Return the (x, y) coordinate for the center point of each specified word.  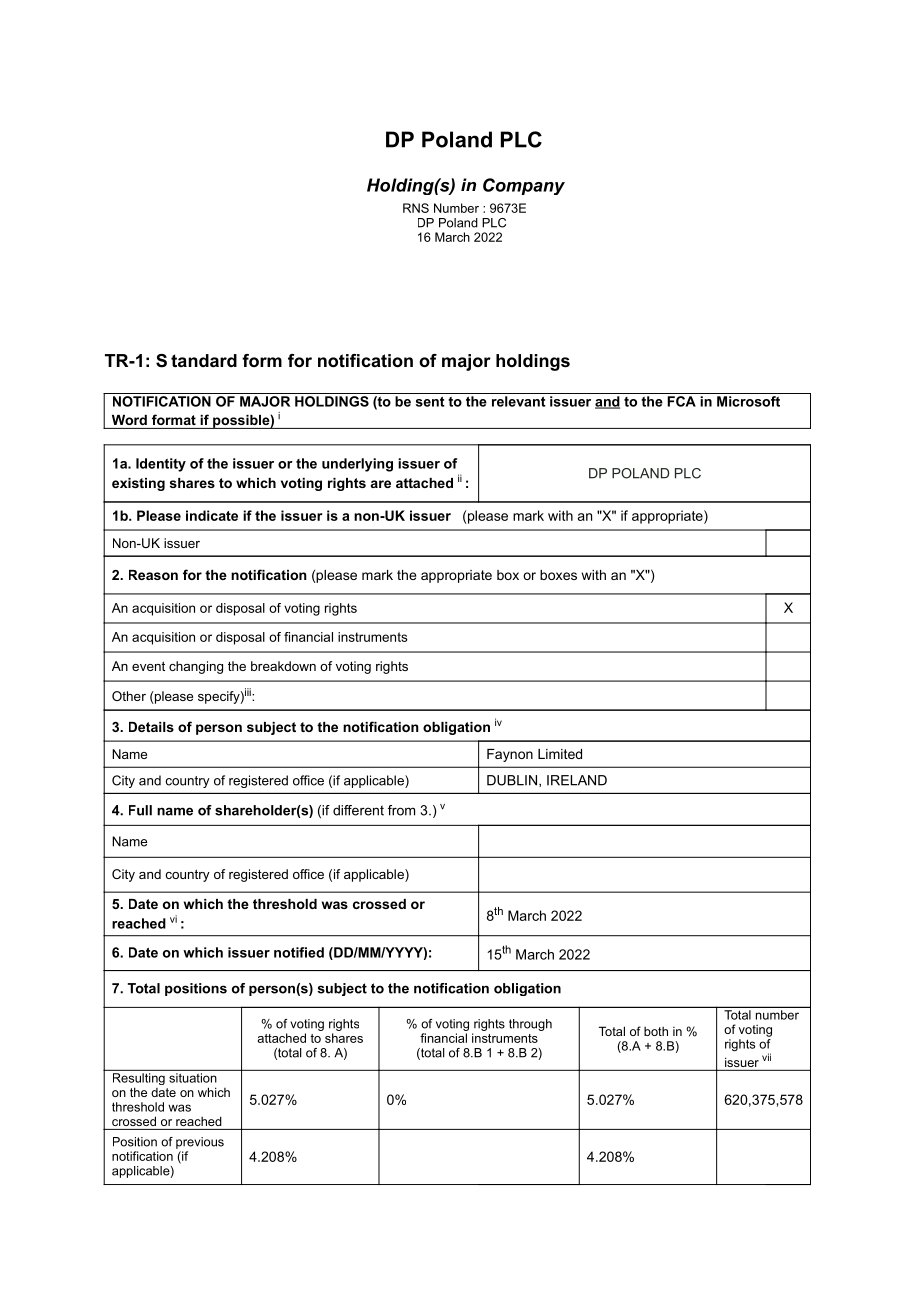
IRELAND (577, 780)
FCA (681, 401)
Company (524, 186)
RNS (416, 208)
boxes (558, 575)
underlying (357, 465)
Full (140, 810)
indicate (212, 515)
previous (200, 1143)
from (401, 810)
